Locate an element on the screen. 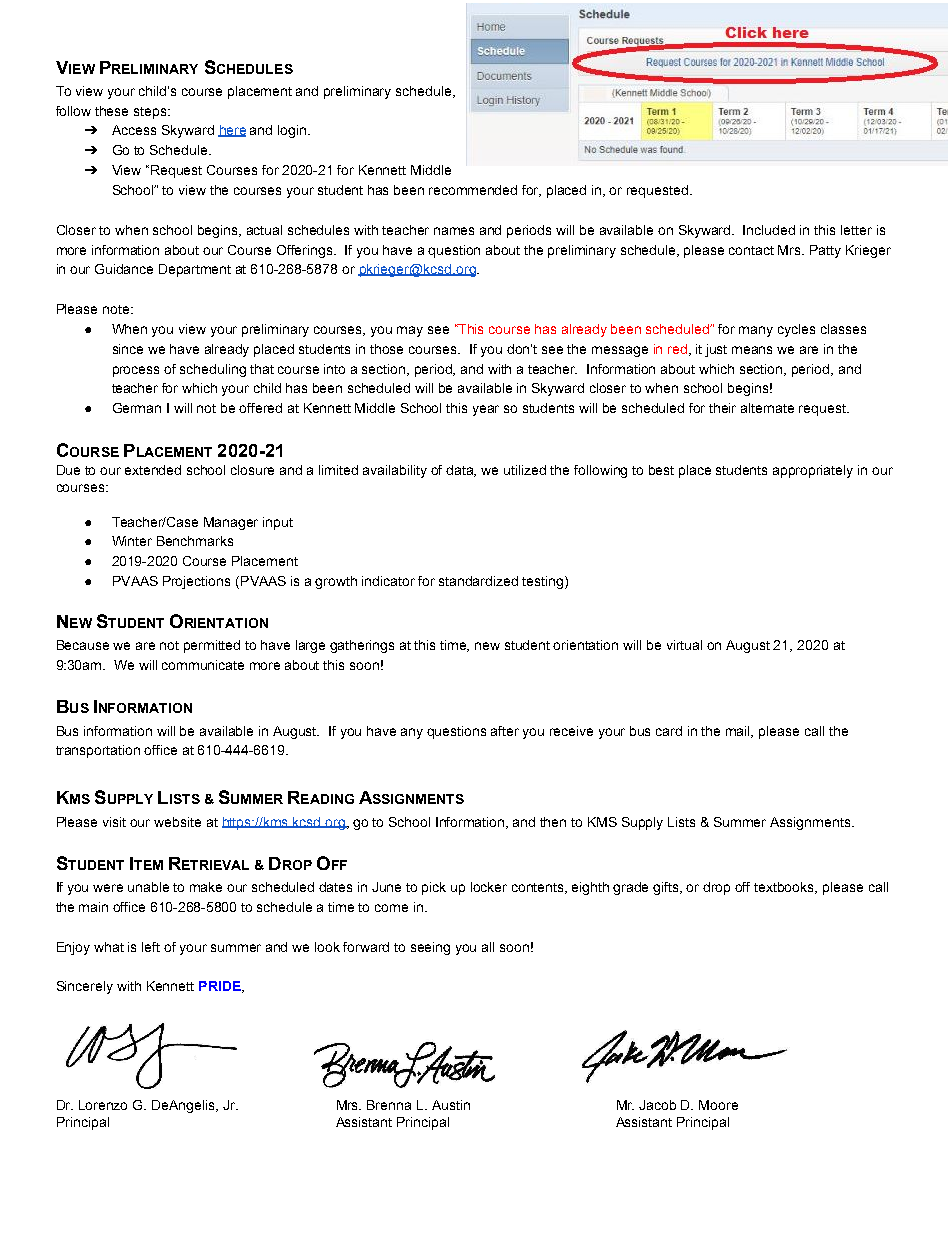 The image size is (952, 1233). Included is located at coordinates (769, 230).
